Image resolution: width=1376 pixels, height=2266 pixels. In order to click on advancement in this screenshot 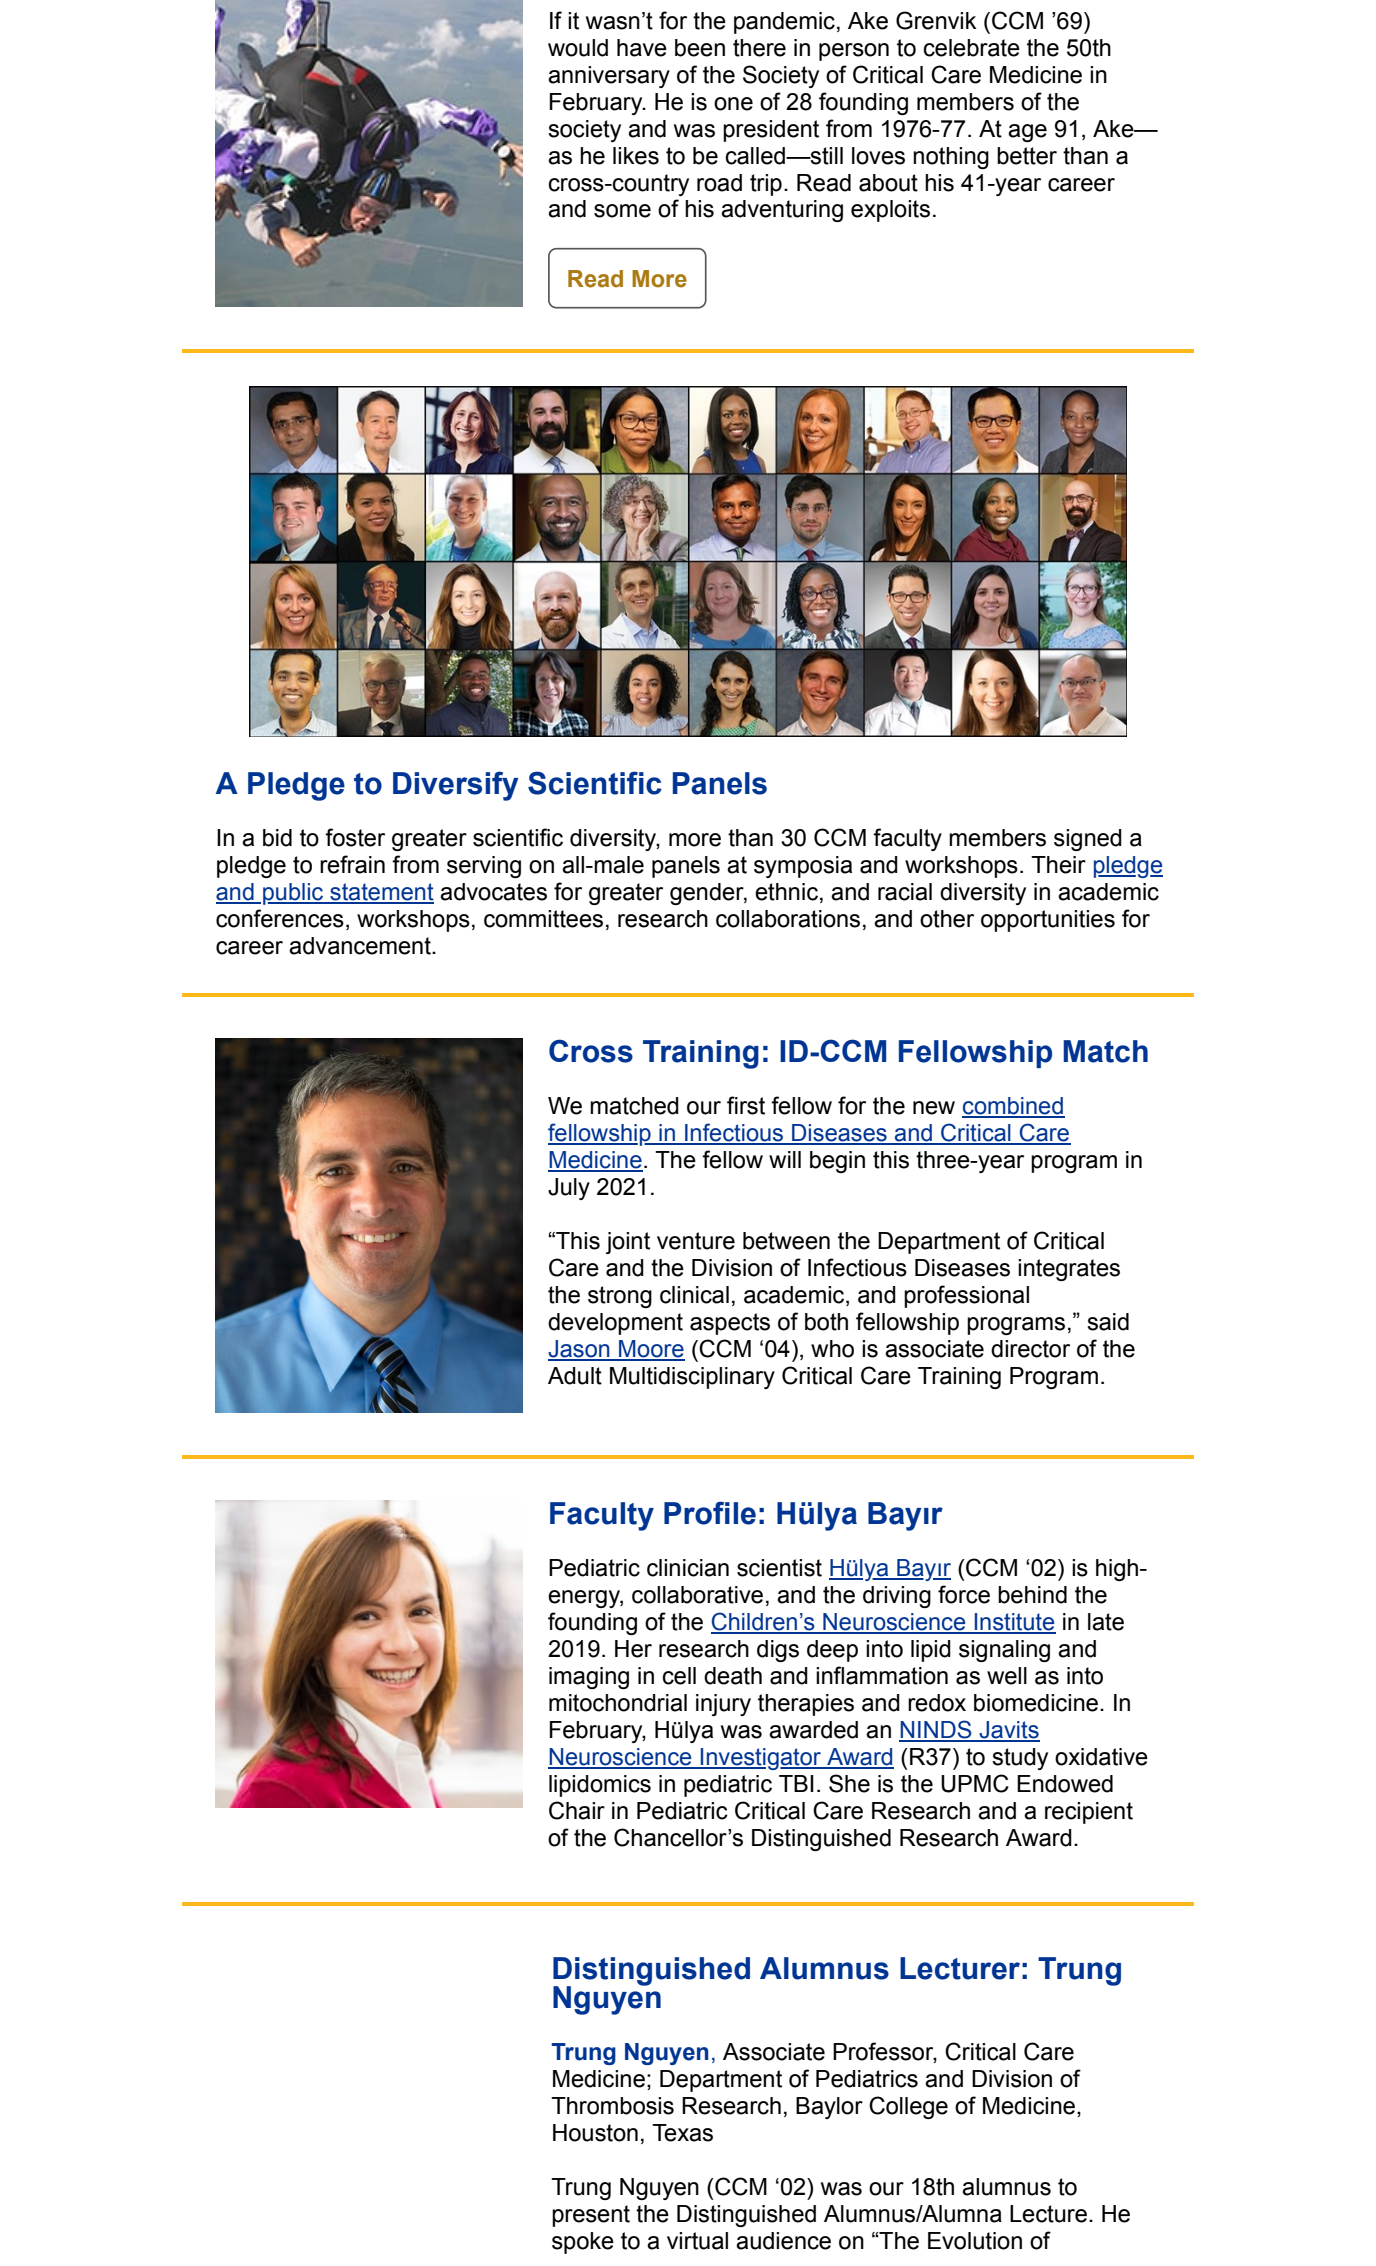, I will do `click(361, 946)`.
